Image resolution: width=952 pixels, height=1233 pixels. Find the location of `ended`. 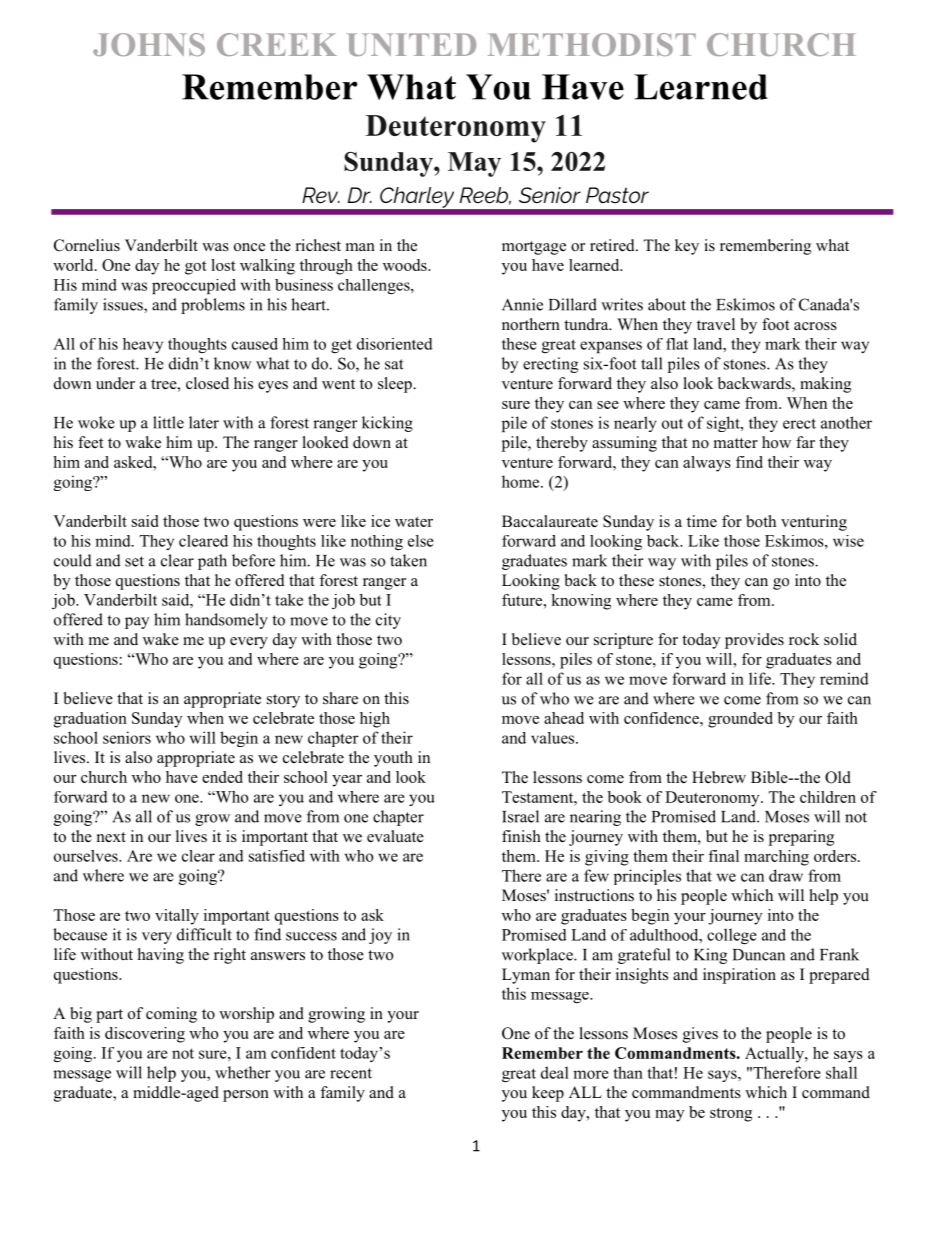

ended is located at coordinates (222, 777).
